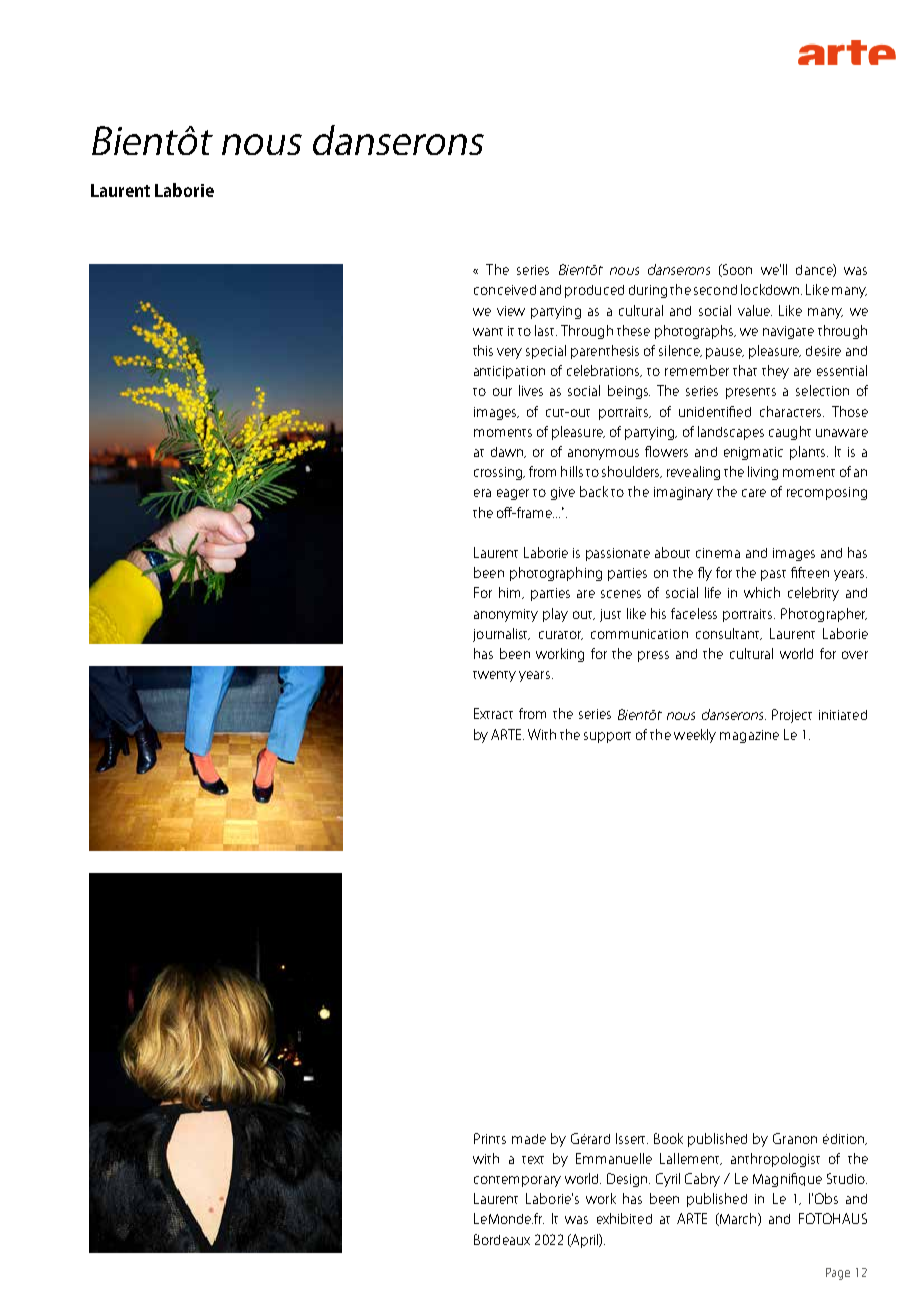 The height and width of the image is (1308, 924). I want to click on fifteen, so click(810, 572).
